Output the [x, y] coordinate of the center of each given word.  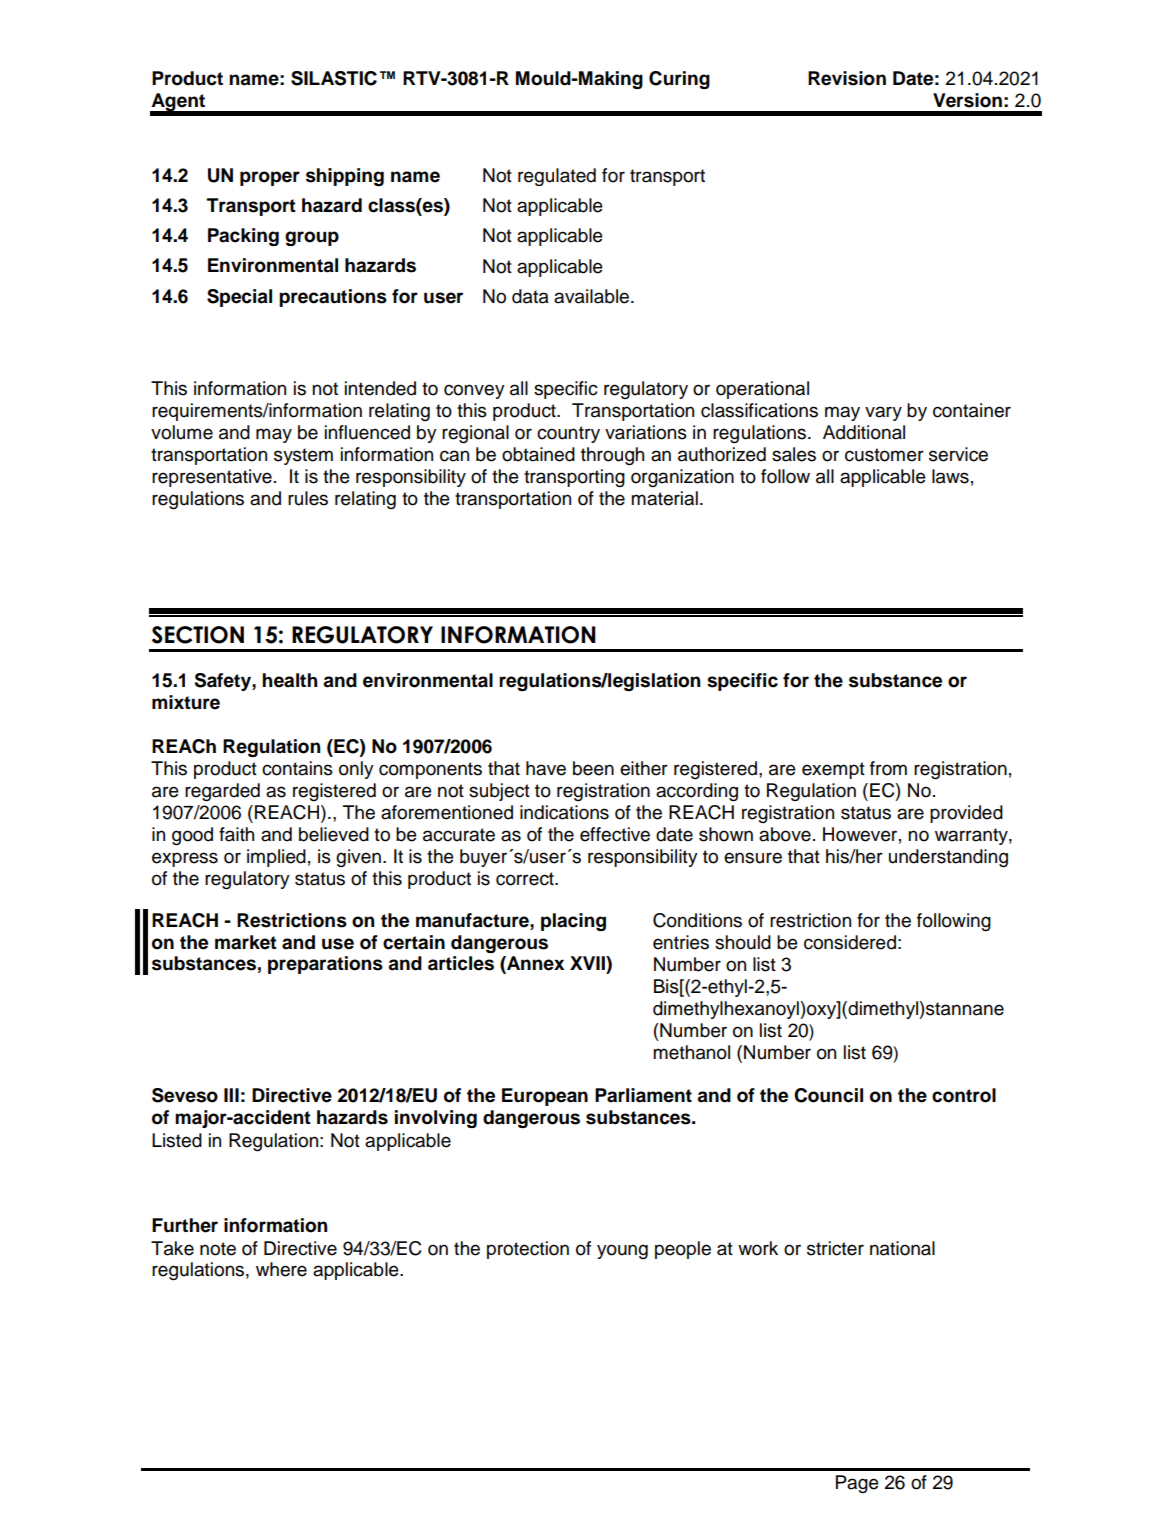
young [622, 1251]
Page [857, 1484]
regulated [557, 177]
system [303, 456]
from [888, 768]
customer [884, 455]
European [545, 1097]
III [231, 1095]
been [593, 768]
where [281, 1269]
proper [270, 178]
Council [828, 1095]
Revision [847, 78]
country [568, 434]
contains [297, 768]
